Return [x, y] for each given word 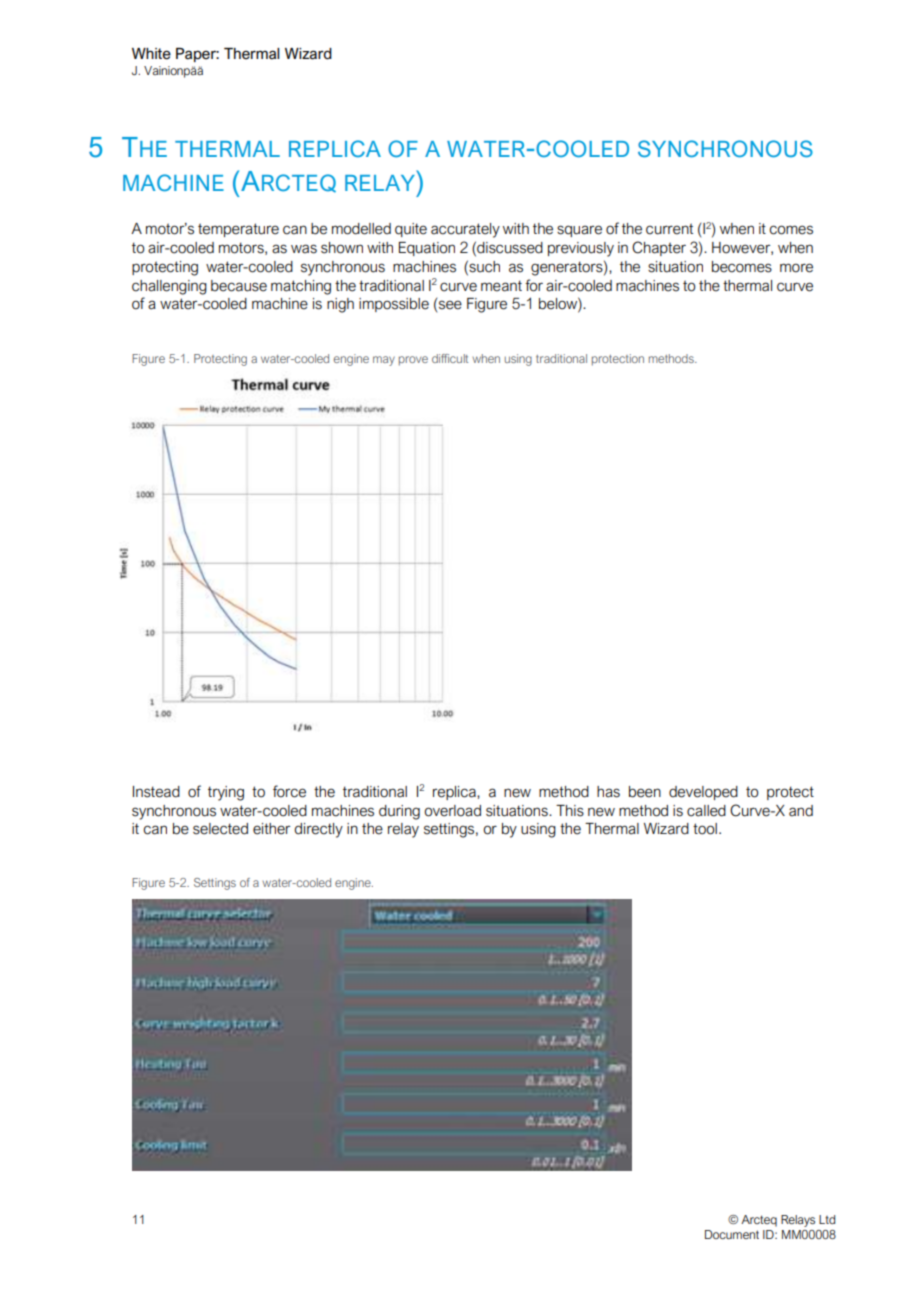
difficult [450, 358]
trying [226, 793]
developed [703, 793]
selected [220, 829]
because [239, 286]
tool [705, 829]
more [796, 268]
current [669, 229]
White [151, 54]
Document [732, 1234]
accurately [465, 230]
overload [452, 811]
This [570, 811]
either [271, 829]
